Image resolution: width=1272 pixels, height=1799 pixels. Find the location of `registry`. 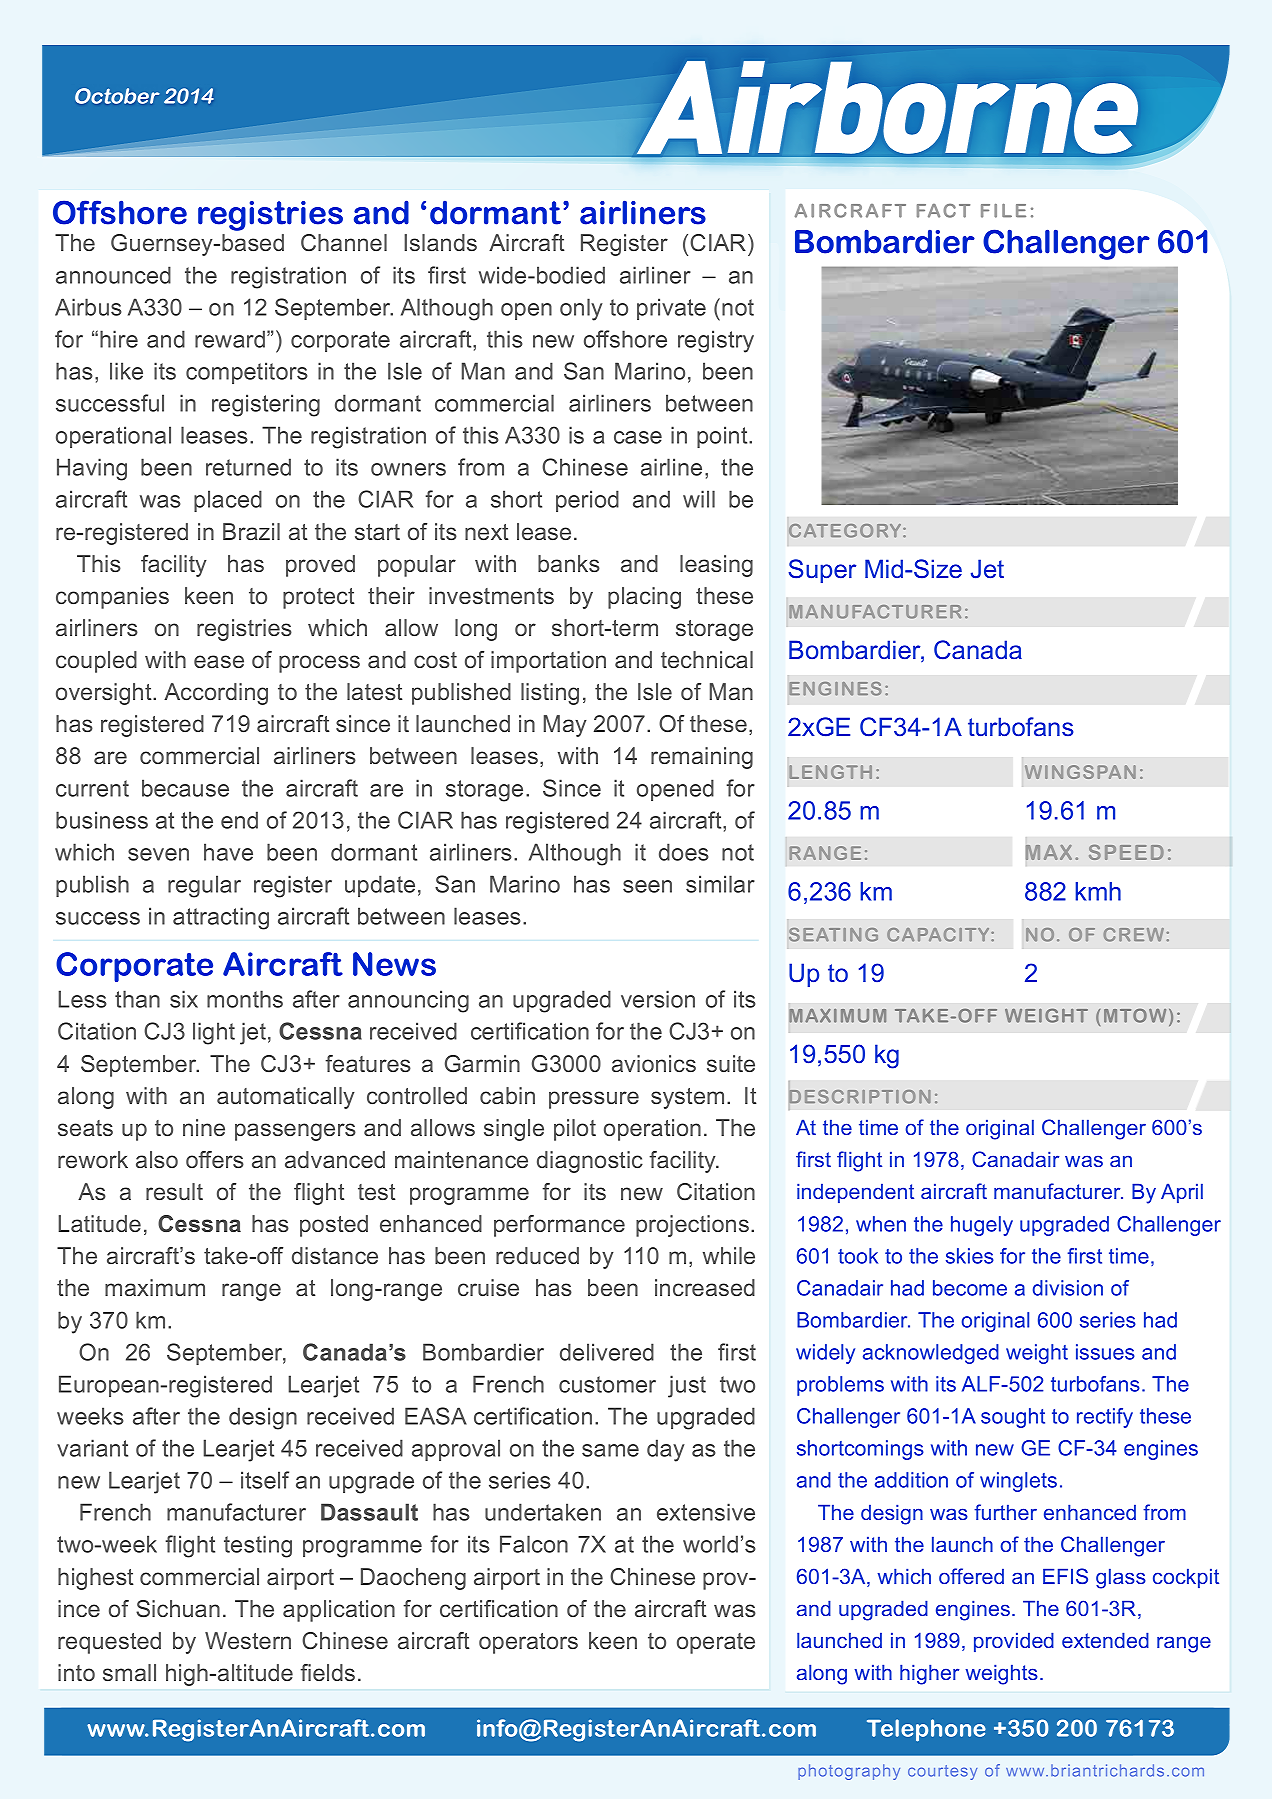

registry is located at coordinates (716, 341).
